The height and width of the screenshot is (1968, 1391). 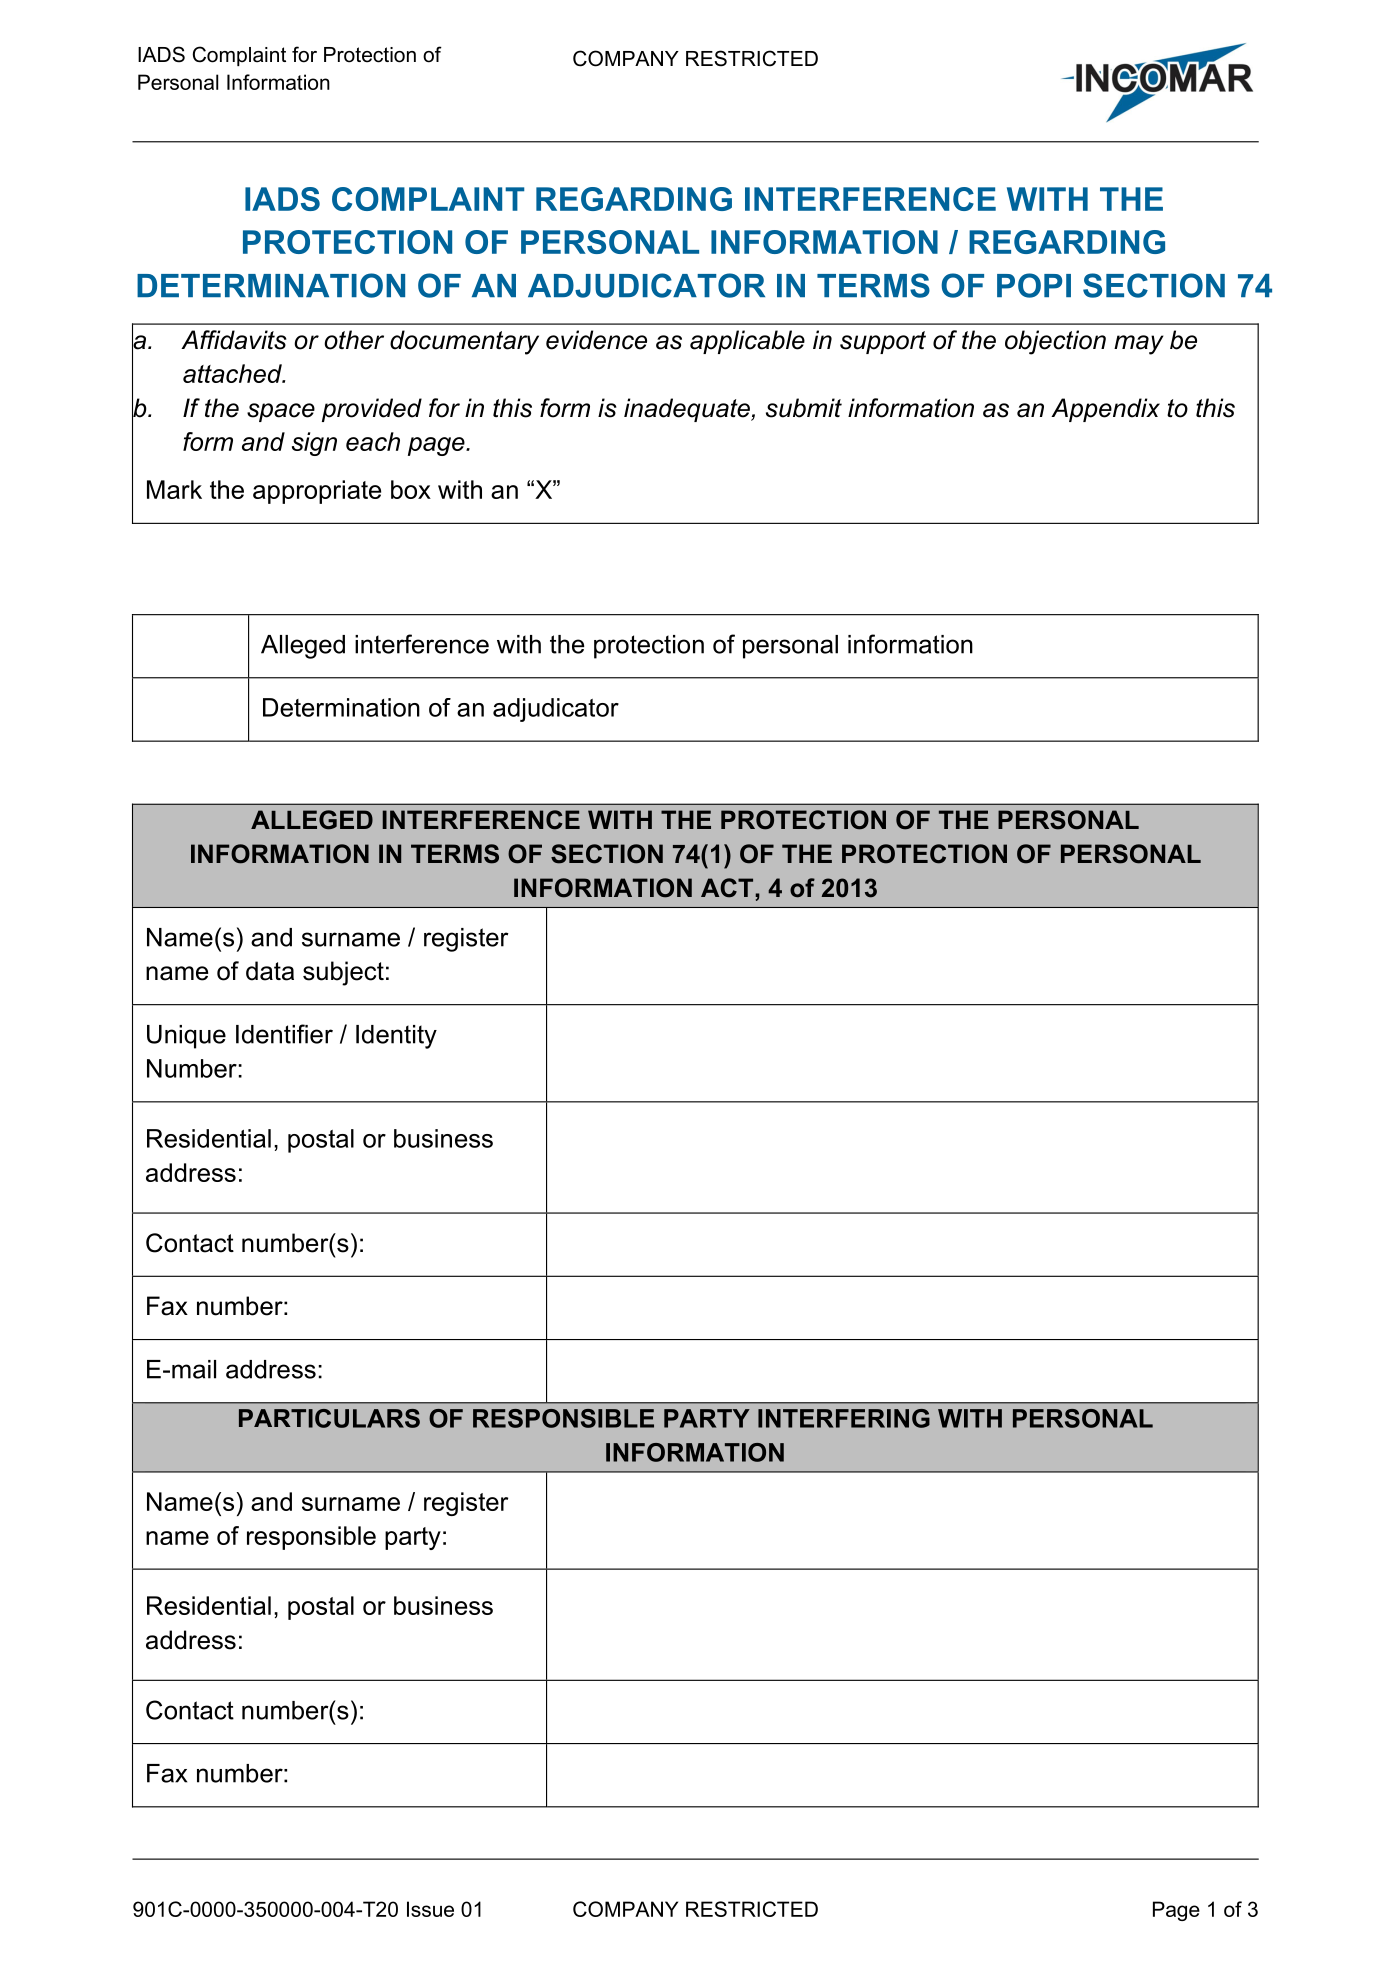 I want to click on Appendix, so click(x=1105, y=410).
